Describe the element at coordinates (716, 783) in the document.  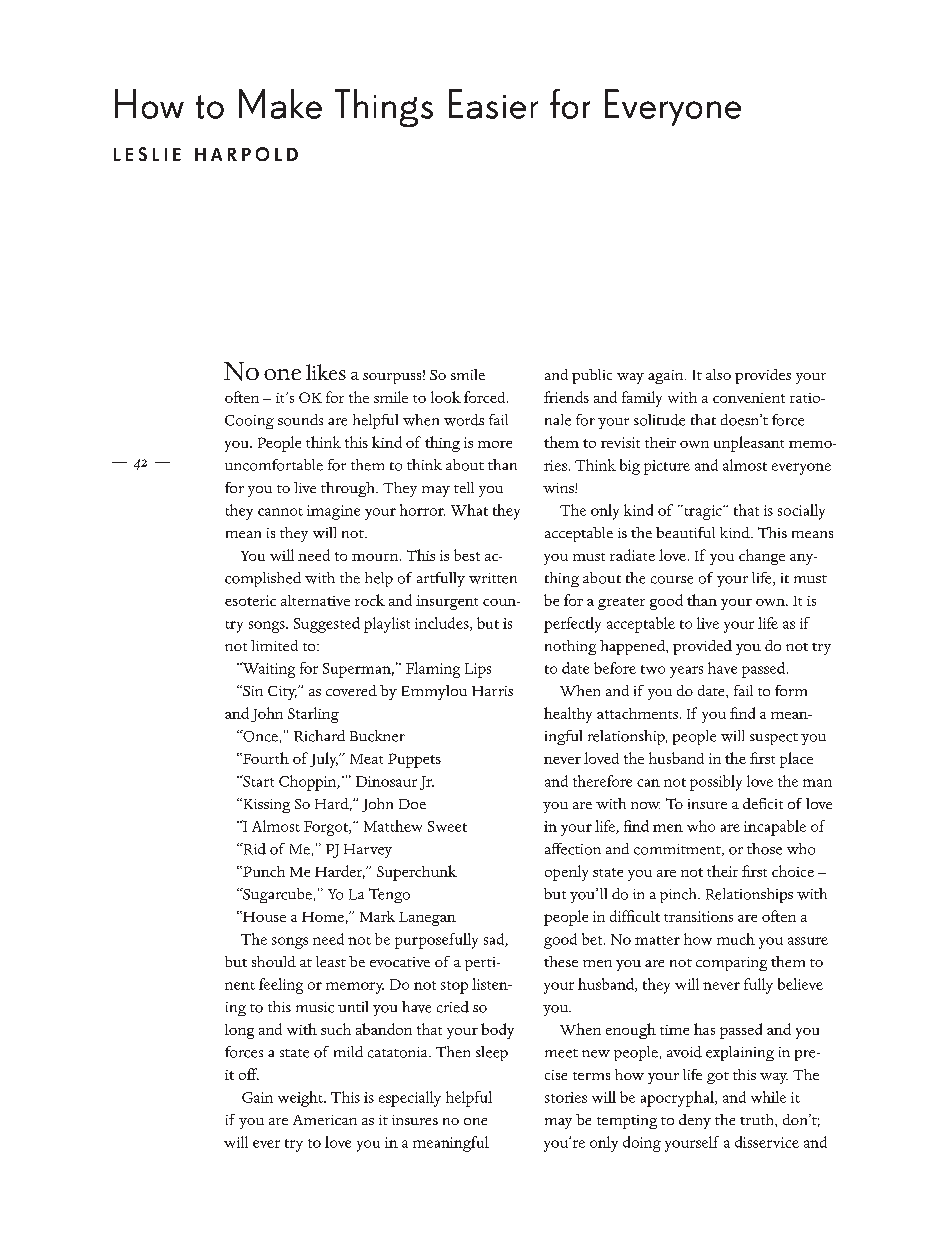
I see `possibly` at that location.
